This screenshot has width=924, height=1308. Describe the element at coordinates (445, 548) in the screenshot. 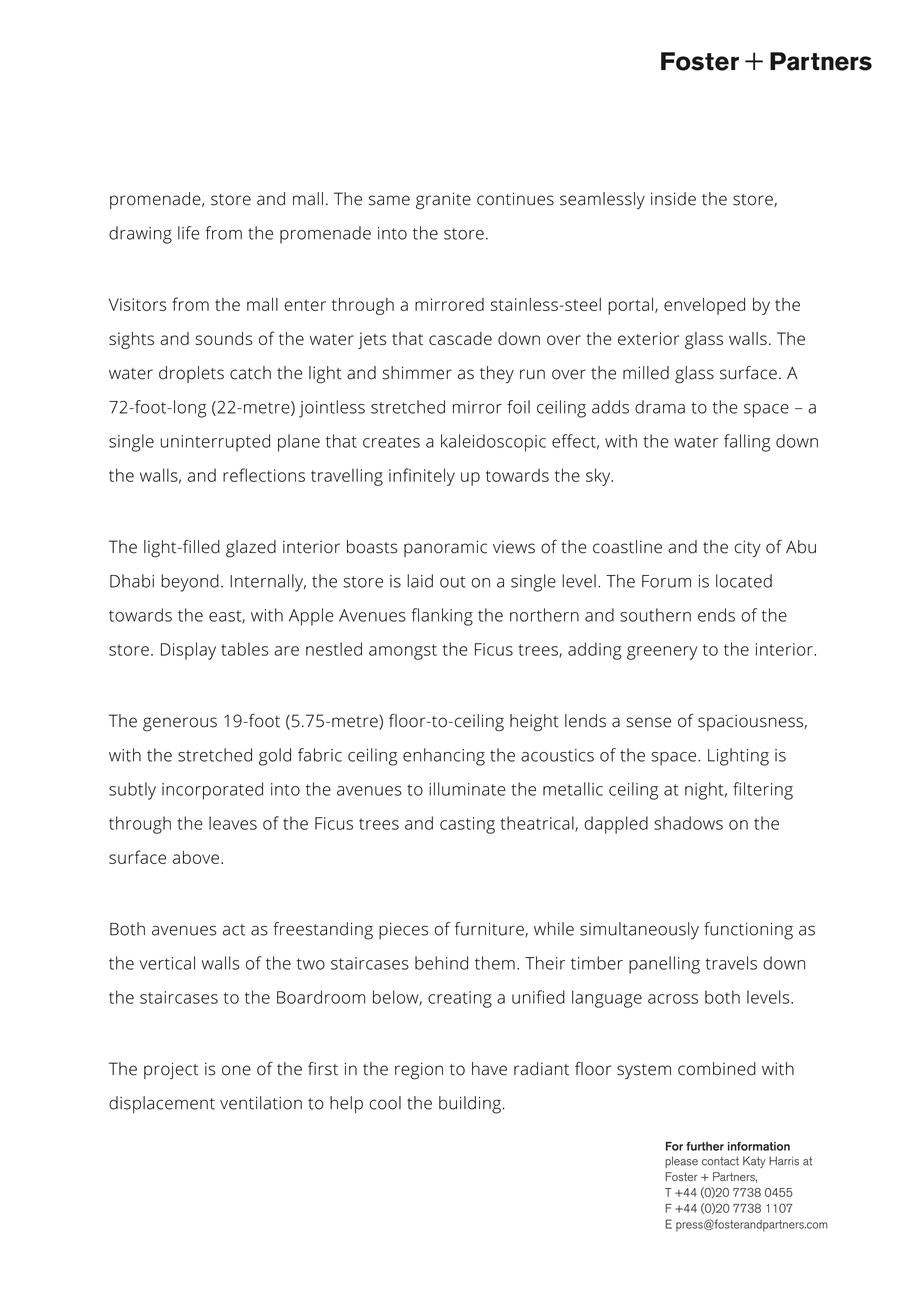

I see `panoramic` at that location.
